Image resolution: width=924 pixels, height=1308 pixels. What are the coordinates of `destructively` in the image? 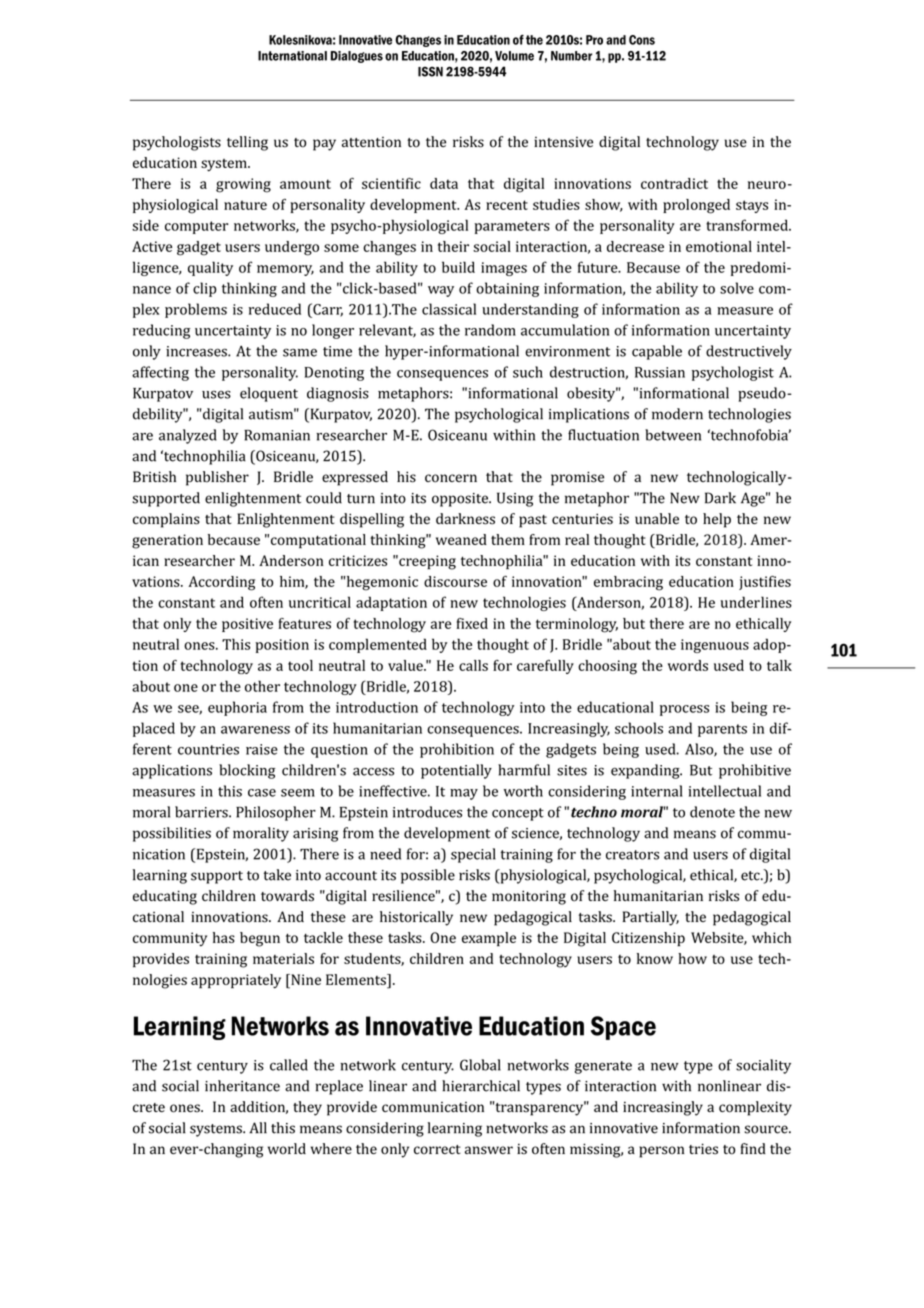 It's located at (749, 352).
